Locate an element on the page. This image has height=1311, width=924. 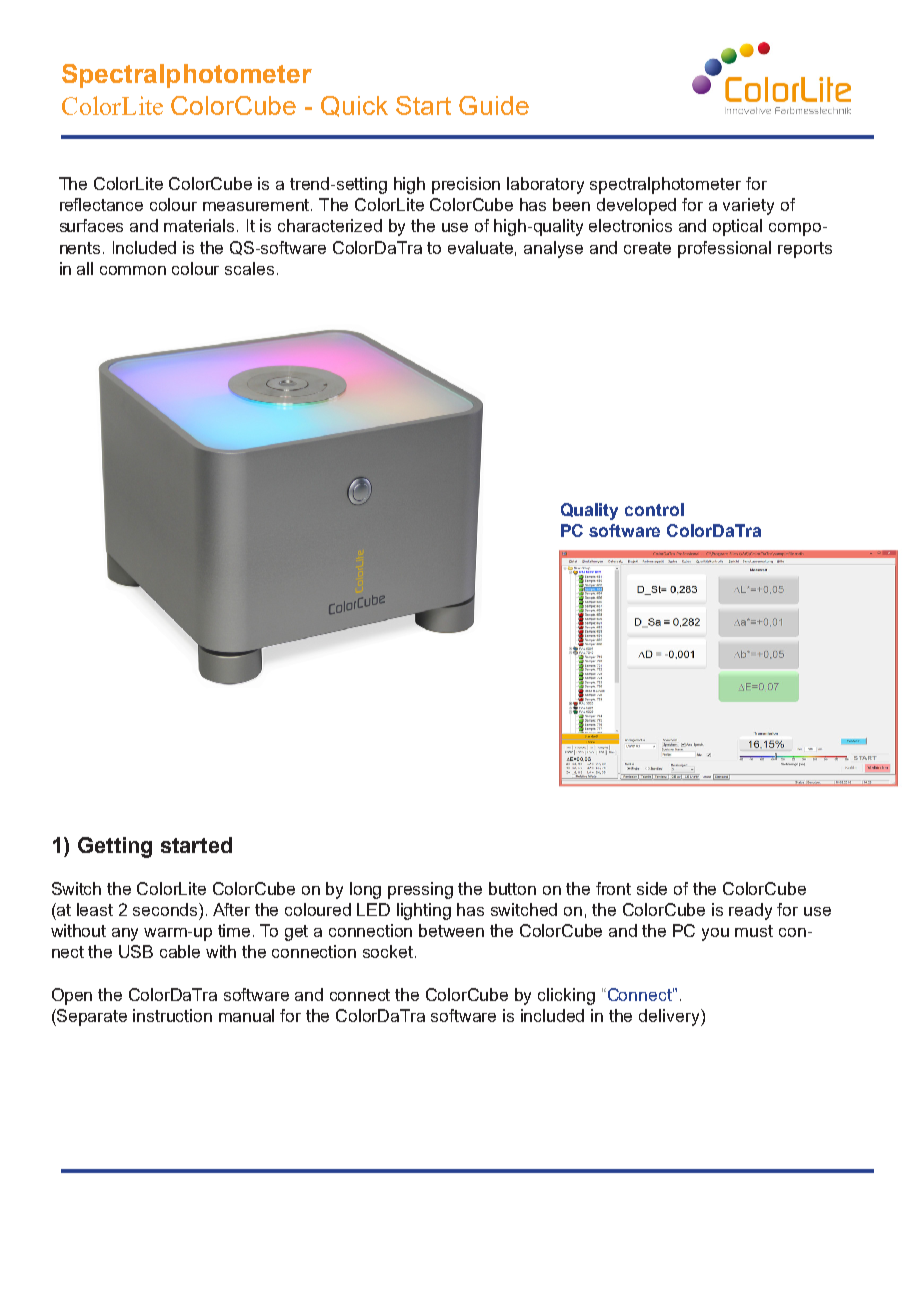
control is located at coordinates (654, 509).
